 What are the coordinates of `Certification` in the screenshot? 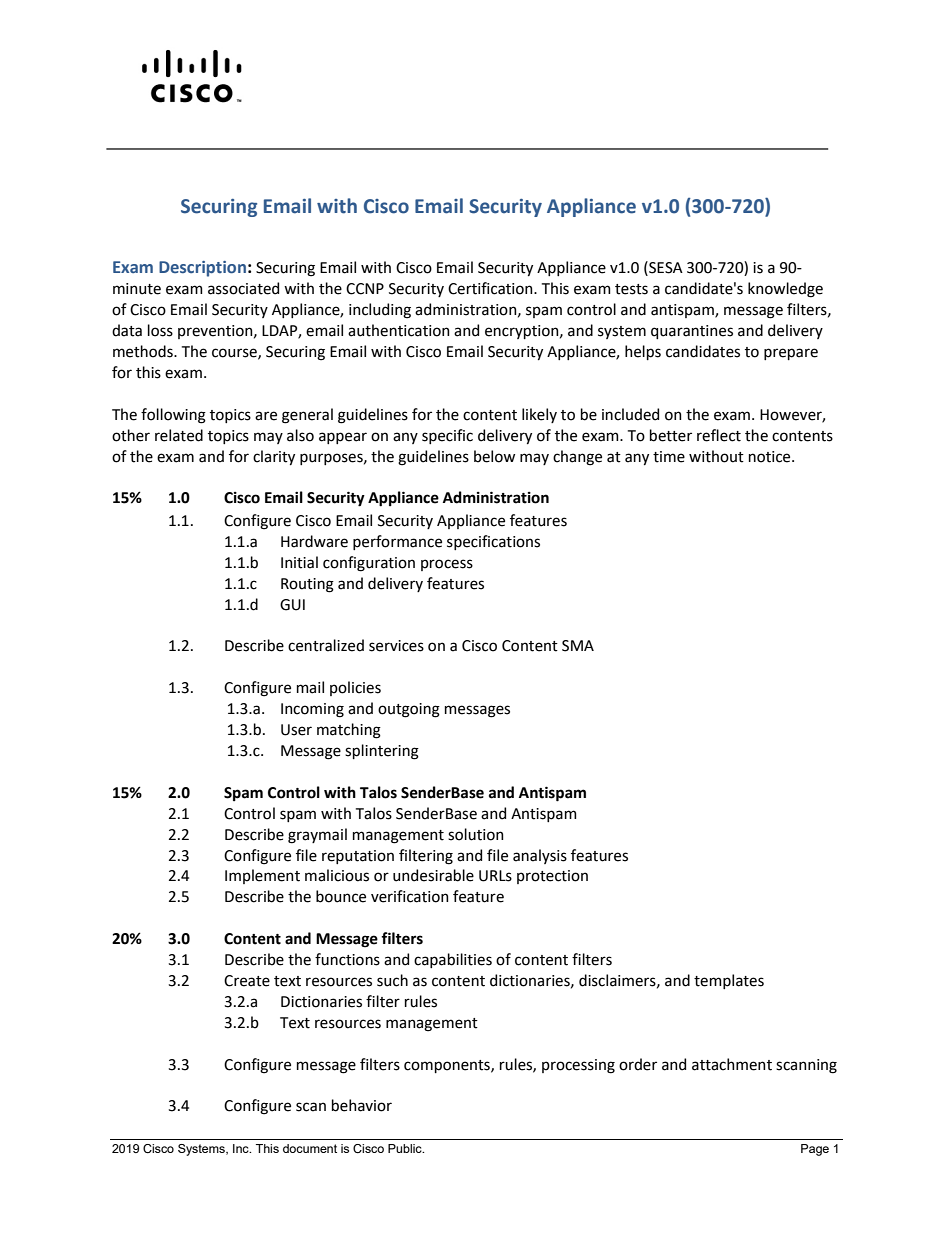 It's located at (491, 288).
